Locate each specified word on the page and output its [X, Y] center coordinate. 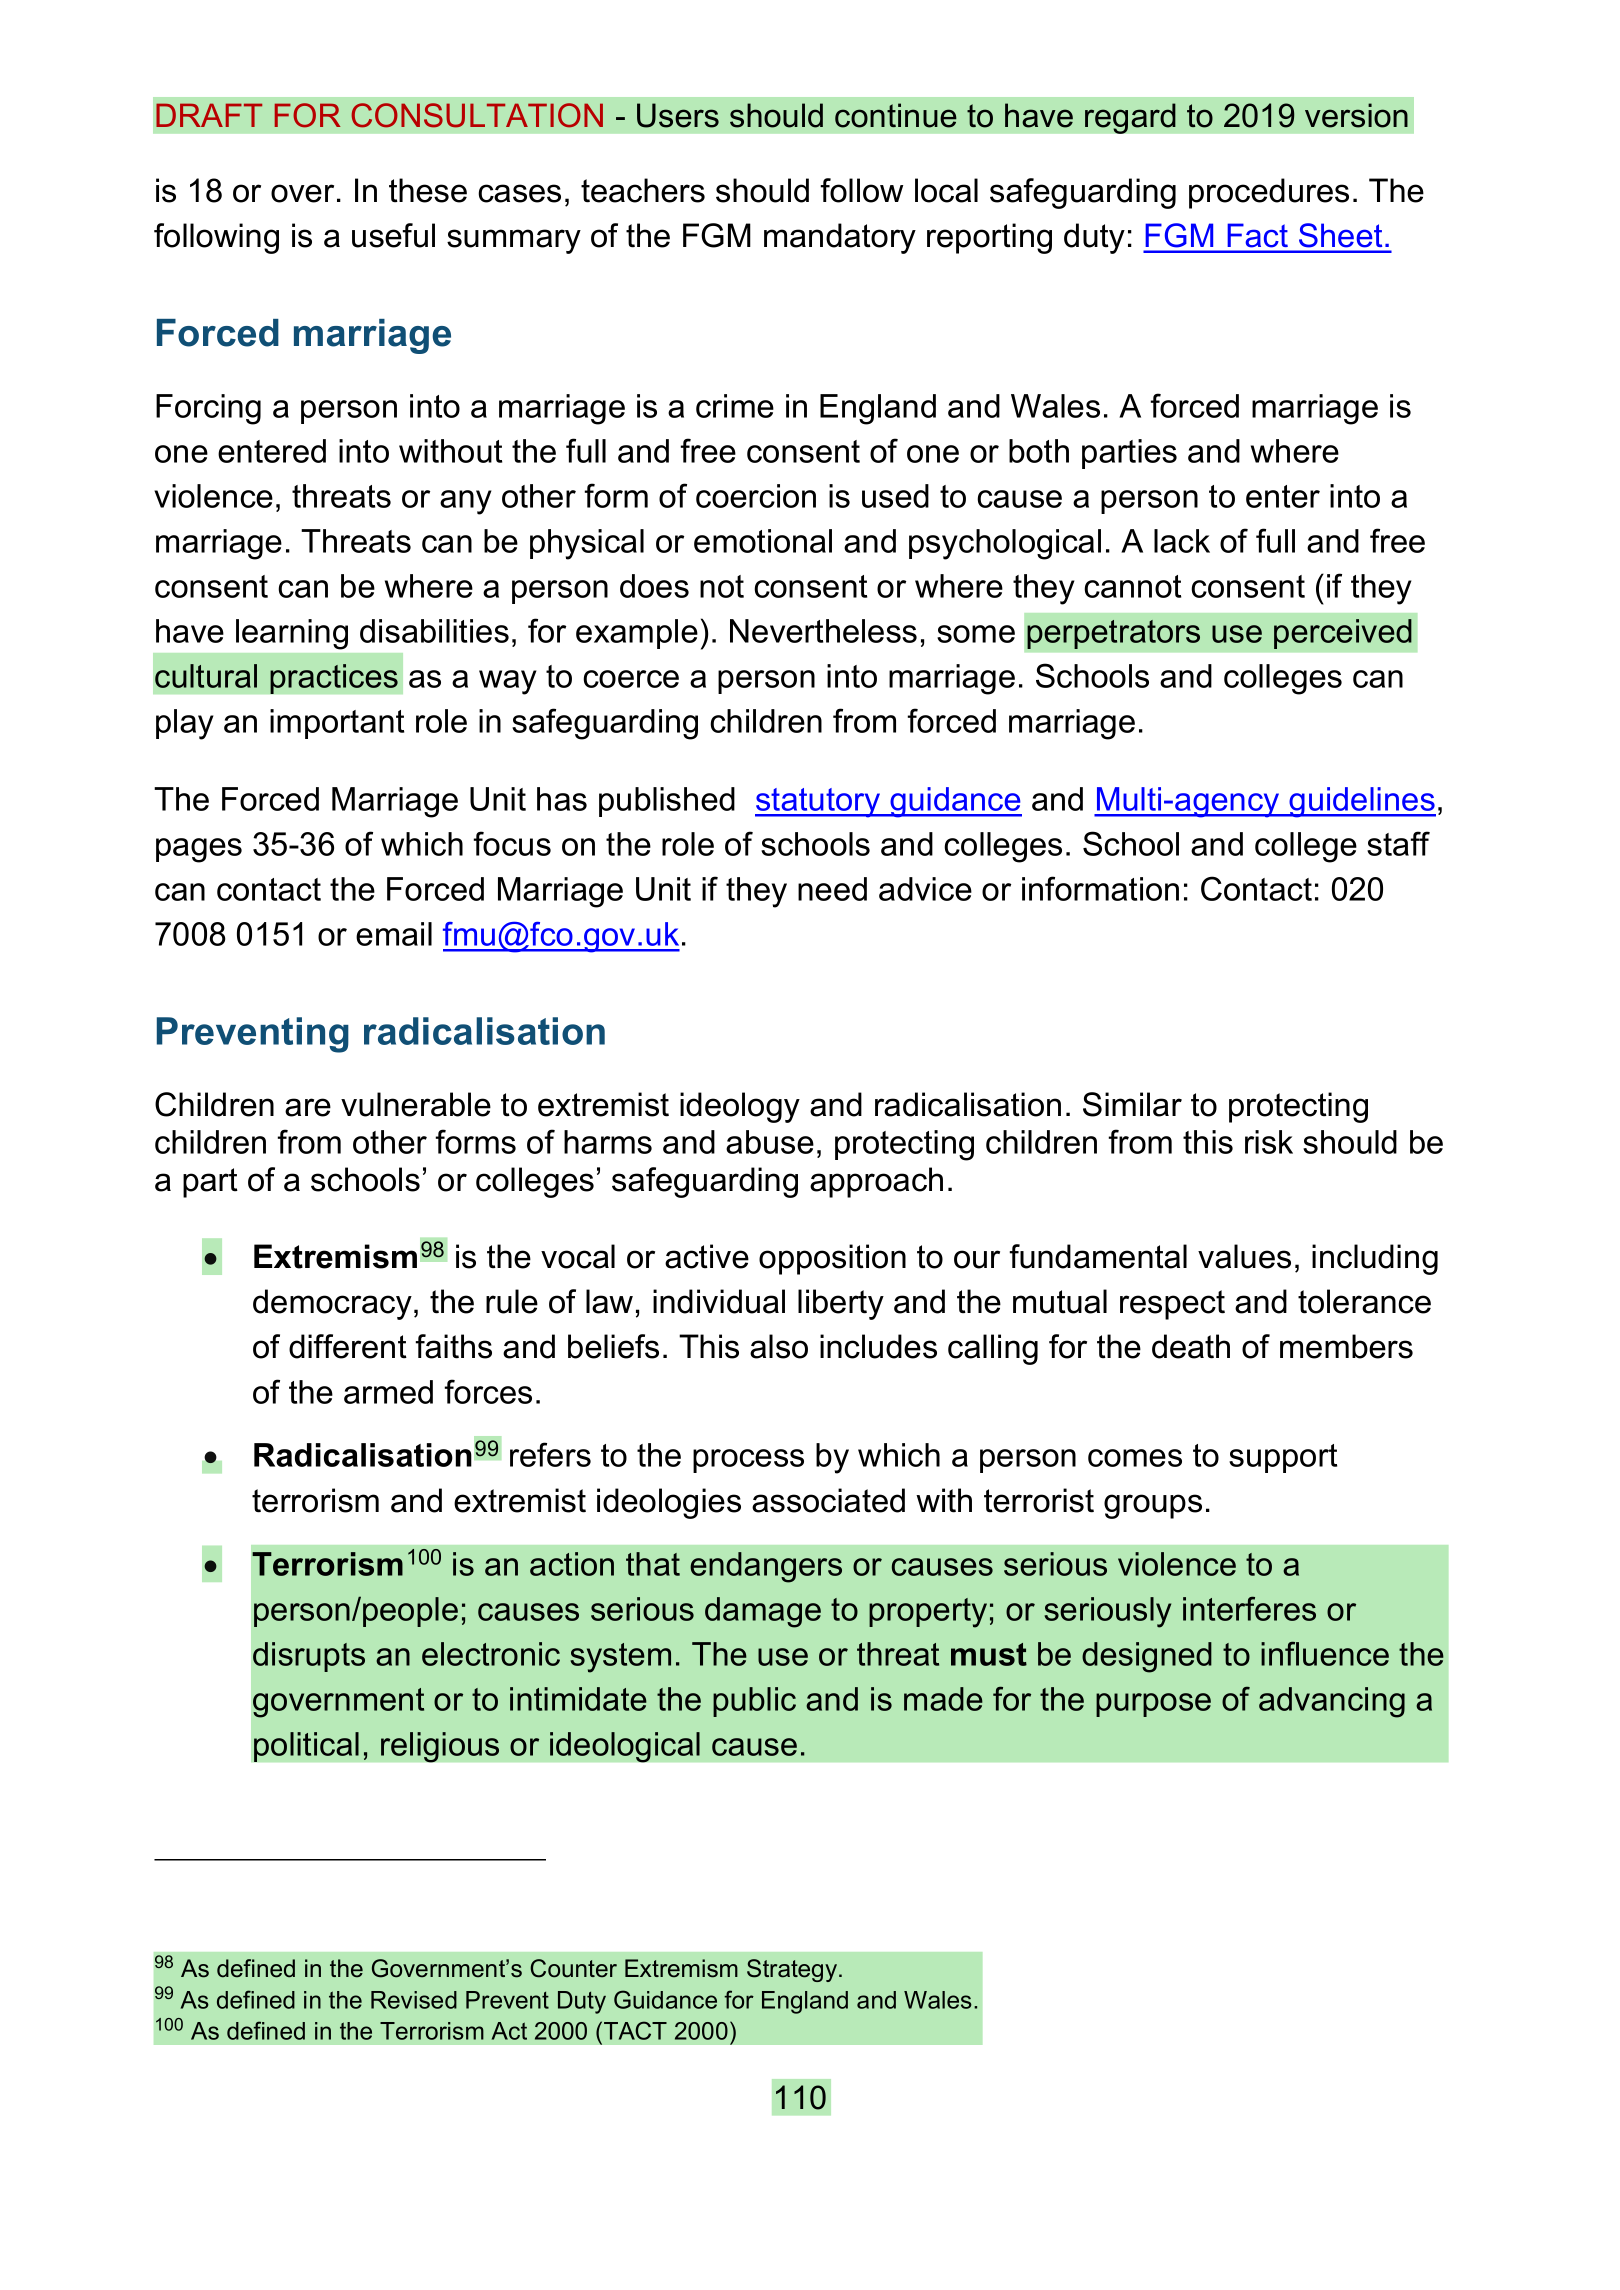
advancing [1332, 1702]
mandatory [840, 238]
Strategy [793, 1970]
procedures [1269, 193]
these [428, 190]
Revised [414, 2000]
